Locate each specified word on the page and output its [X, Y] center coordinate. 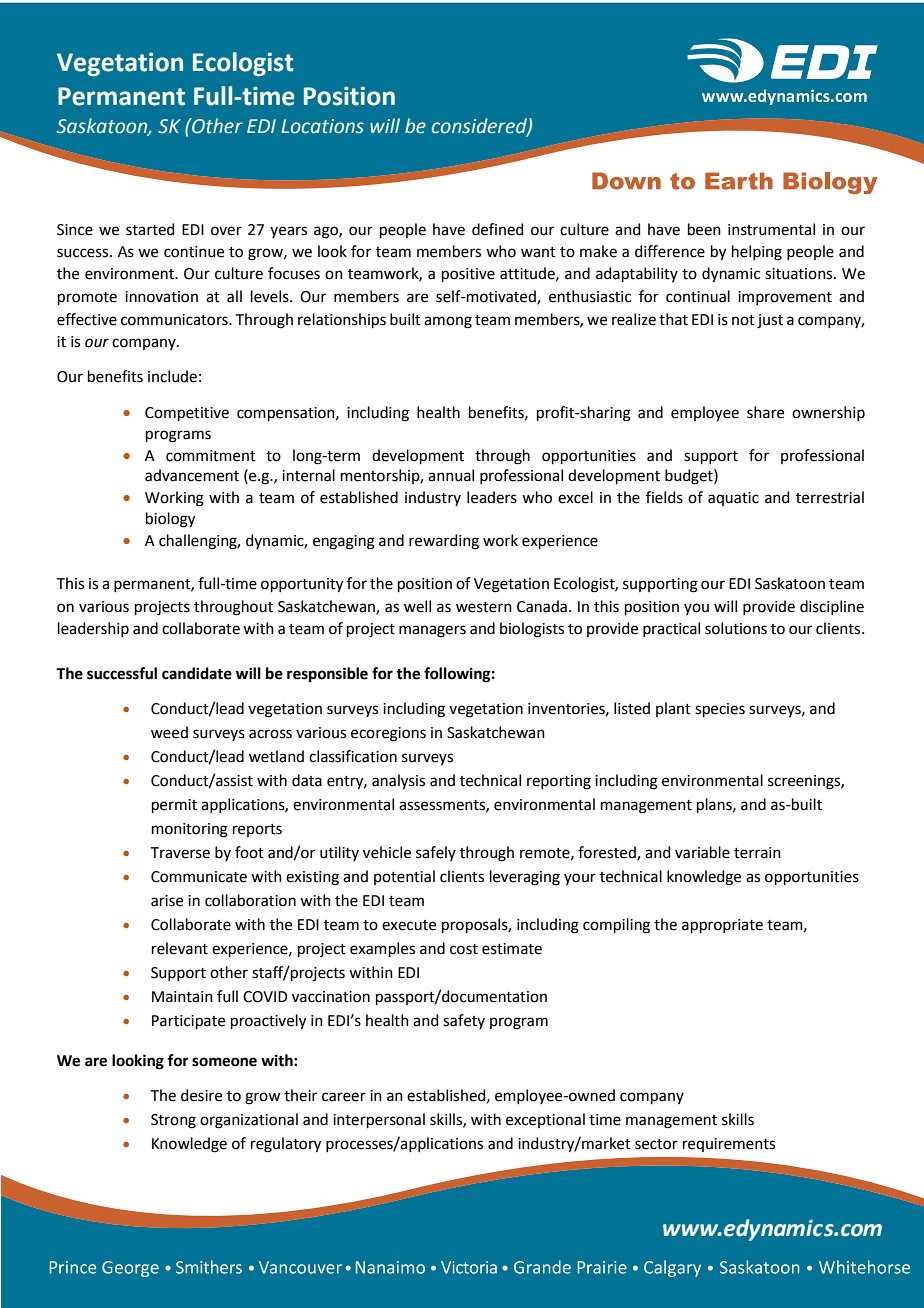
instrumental [771, 229]
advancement [192, 475]
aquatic [733, 499]
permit [174, 806]
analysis [398, 782]
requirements [729, 1145]
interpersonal [379, 1120]
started [150, 229]
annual [451, 475]
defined [498, 229]
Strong [173, 1121]
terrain [757, 853]
